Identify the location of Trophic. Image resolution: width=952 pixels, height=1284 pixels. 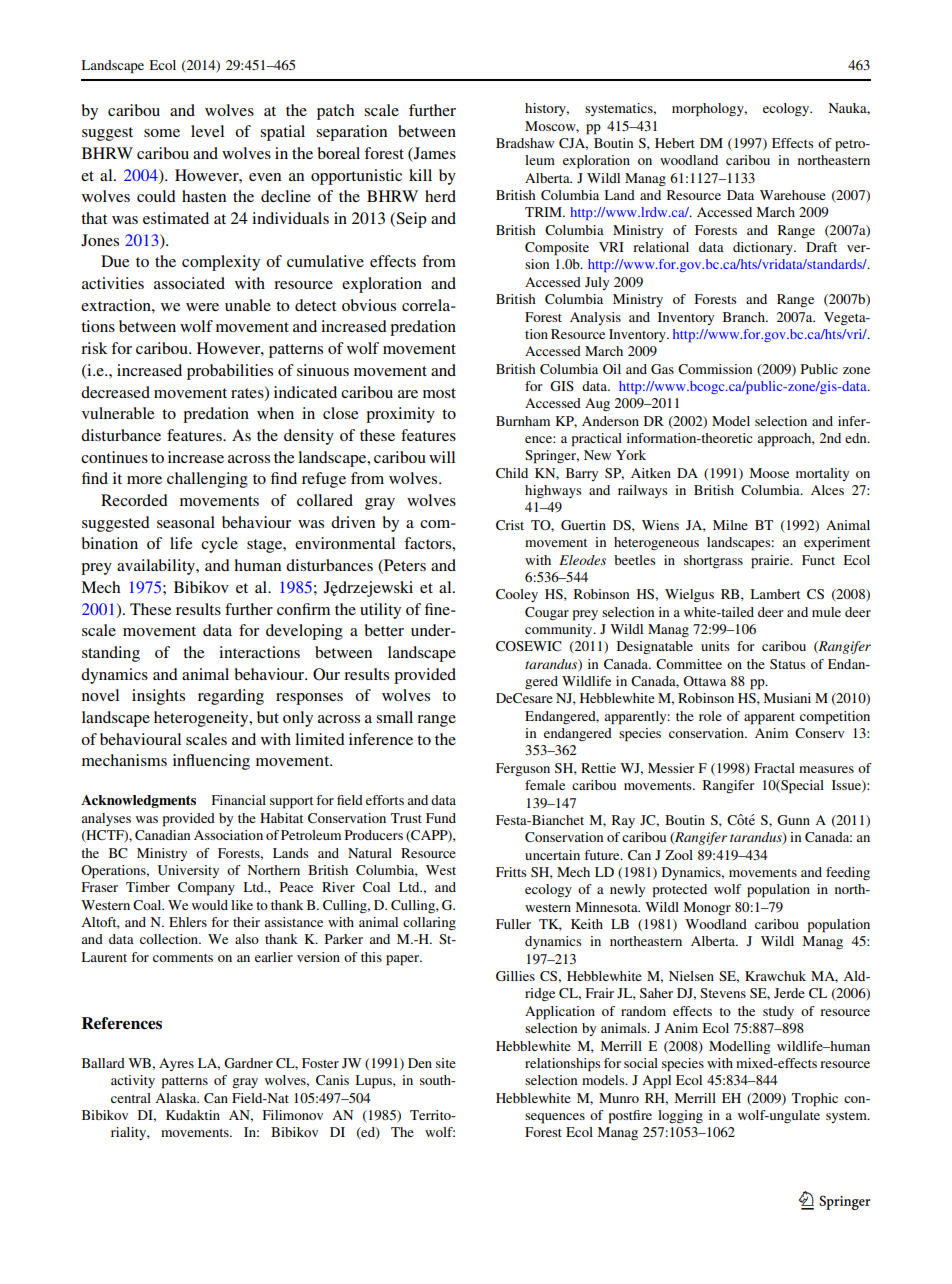
(815, 1100).
